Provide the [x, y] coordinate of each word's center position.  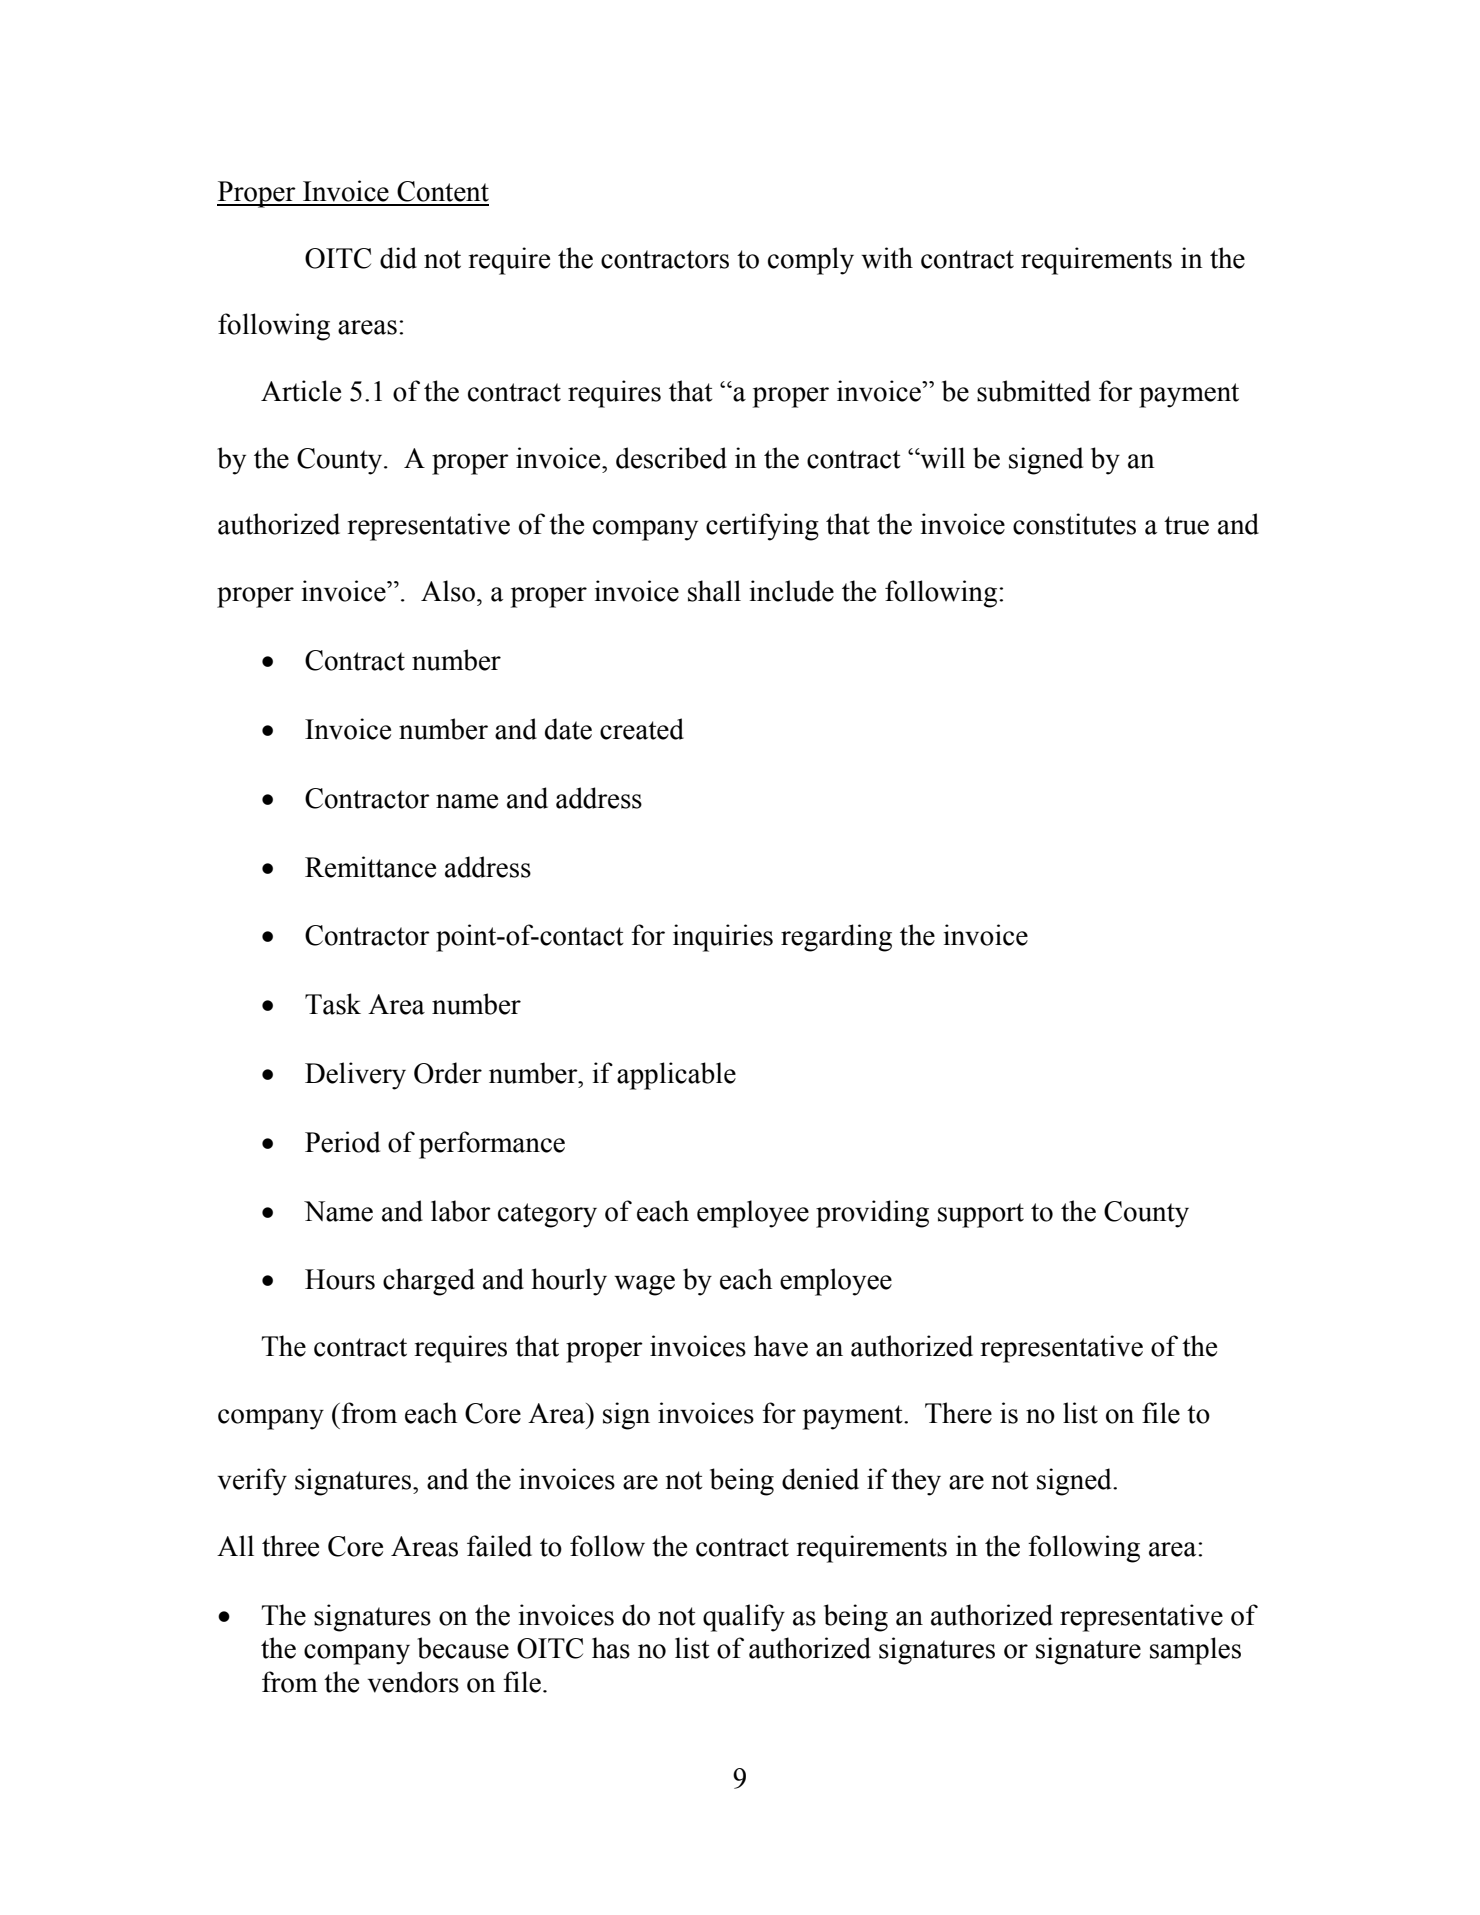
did [398, 258]
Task [333, 1004]
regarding [836, 938]
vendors [413, 1682]
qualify [744, 1618]
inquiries [723, 938]
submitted [1034, 391]
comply [811, 261]
